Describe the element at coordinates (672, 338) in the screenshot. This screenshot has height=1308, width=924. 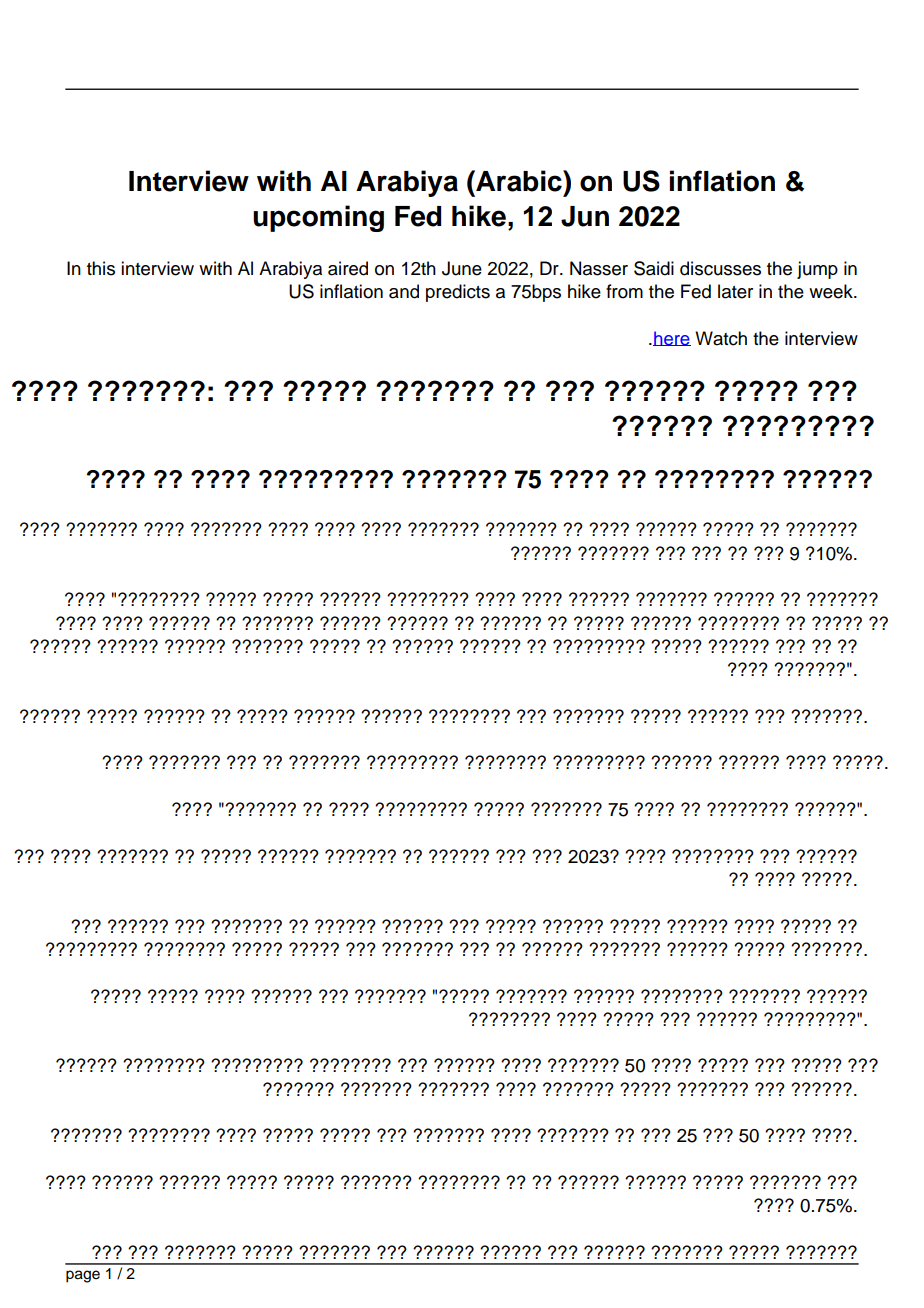
I see `here` at that location.
